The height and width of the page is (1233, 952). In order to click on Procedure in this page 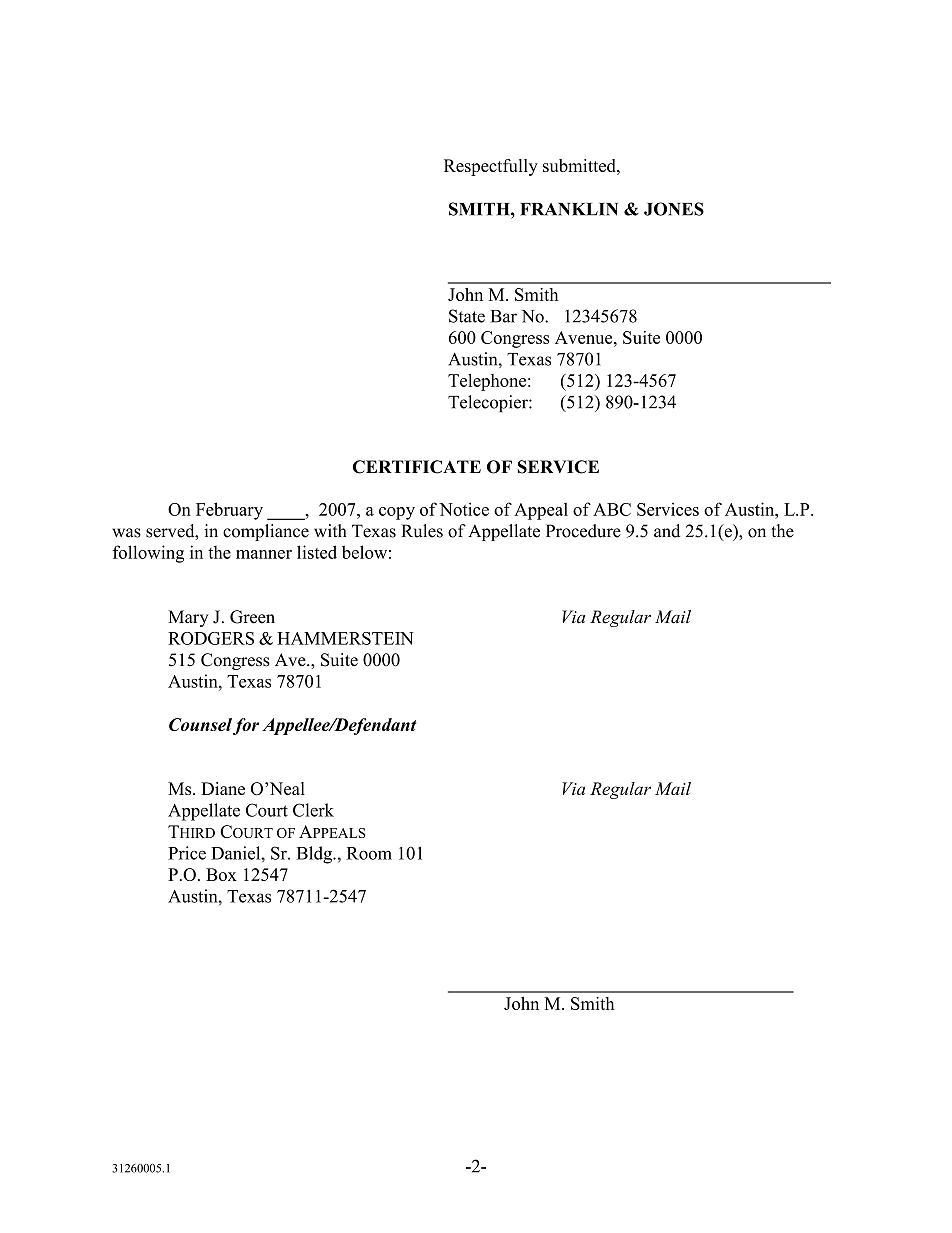, I will do `click(583, 531)`.
